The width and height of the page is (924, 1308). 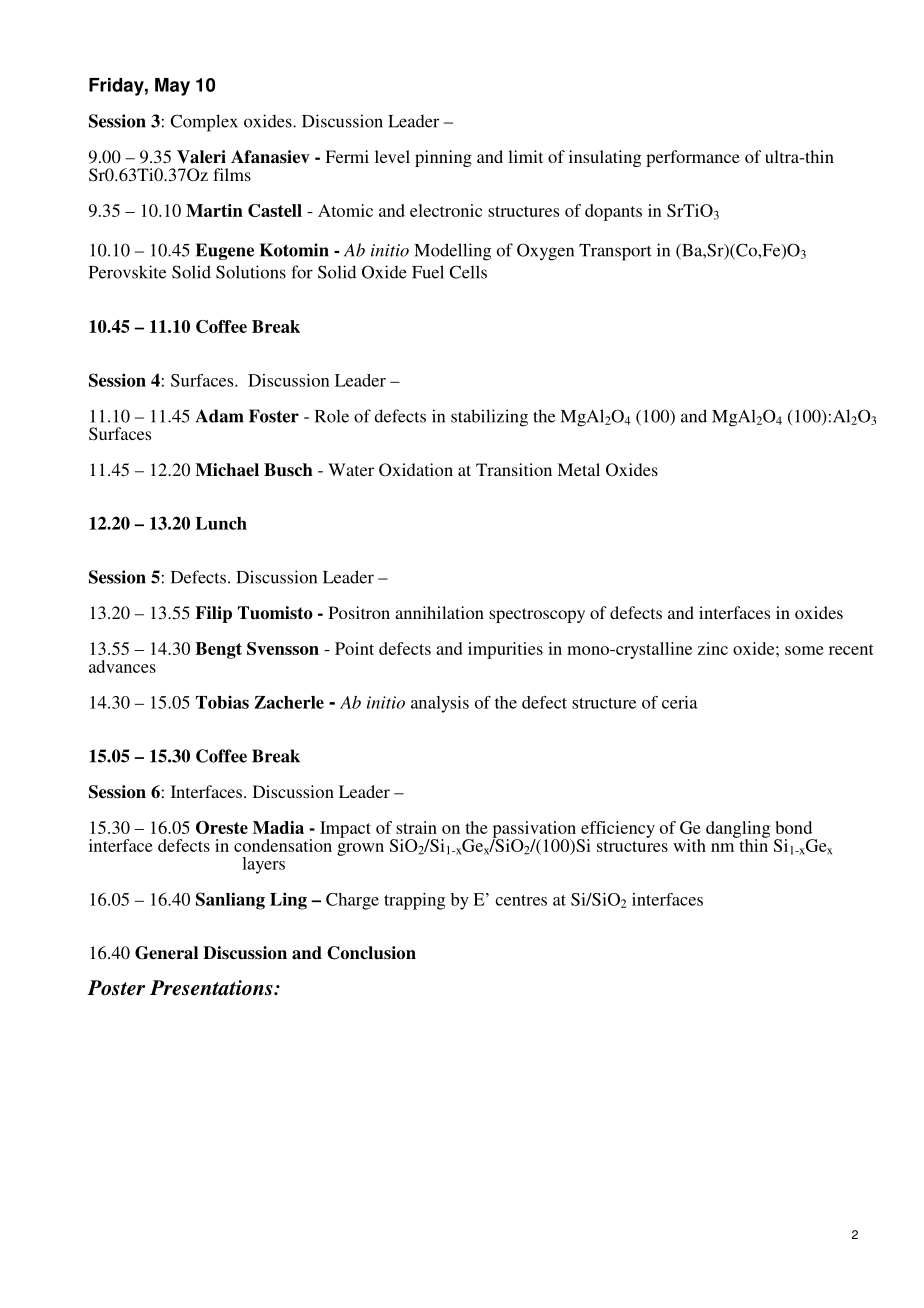 What do you see at coordinates (514, 469) in the page?
I see `Transition` at bounding box center [514, 469].
